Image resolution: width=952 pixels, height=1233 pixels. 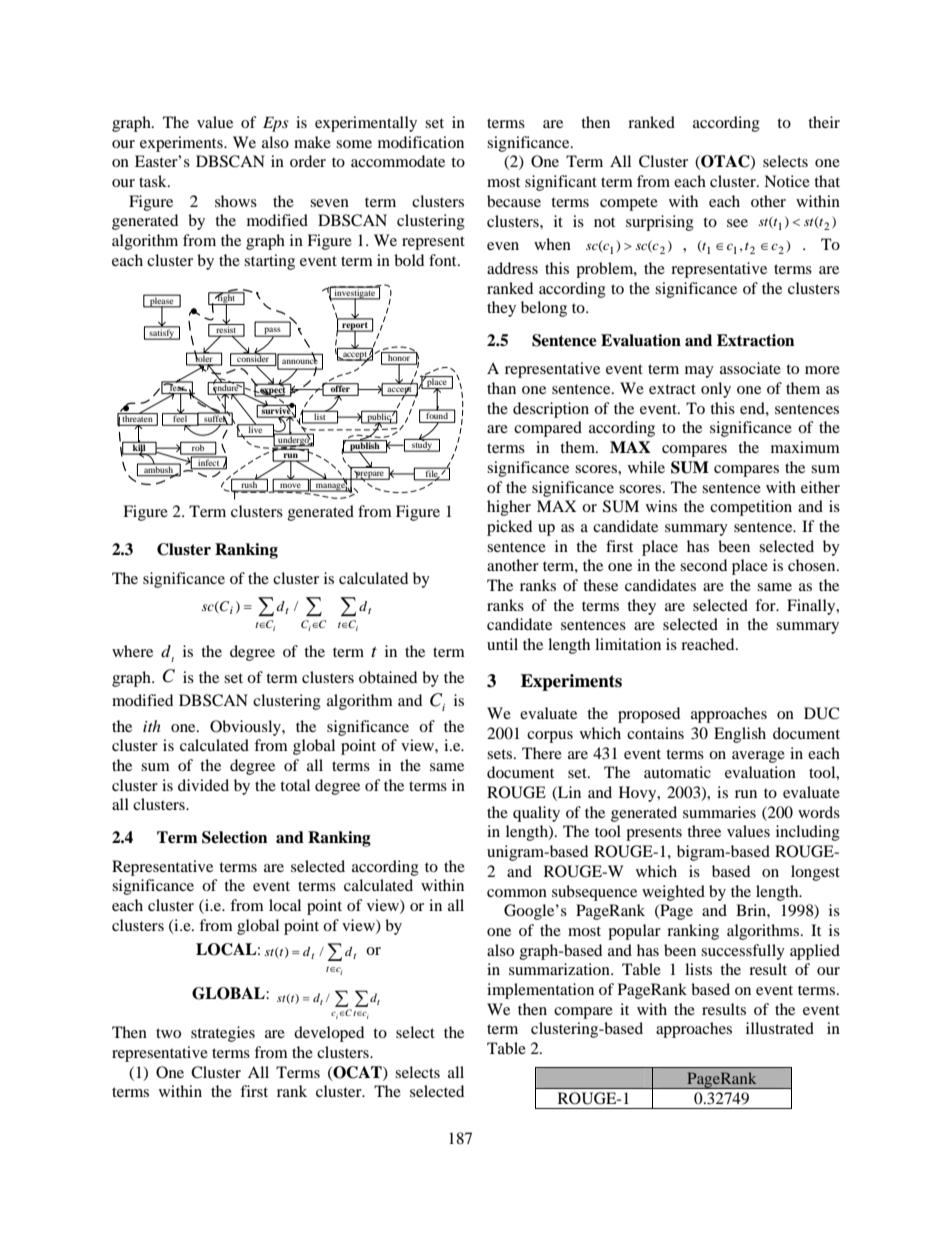 What do you see at coordinates (805, 447) in the document?
I see `maximum` at bounding box center [805, 447].
